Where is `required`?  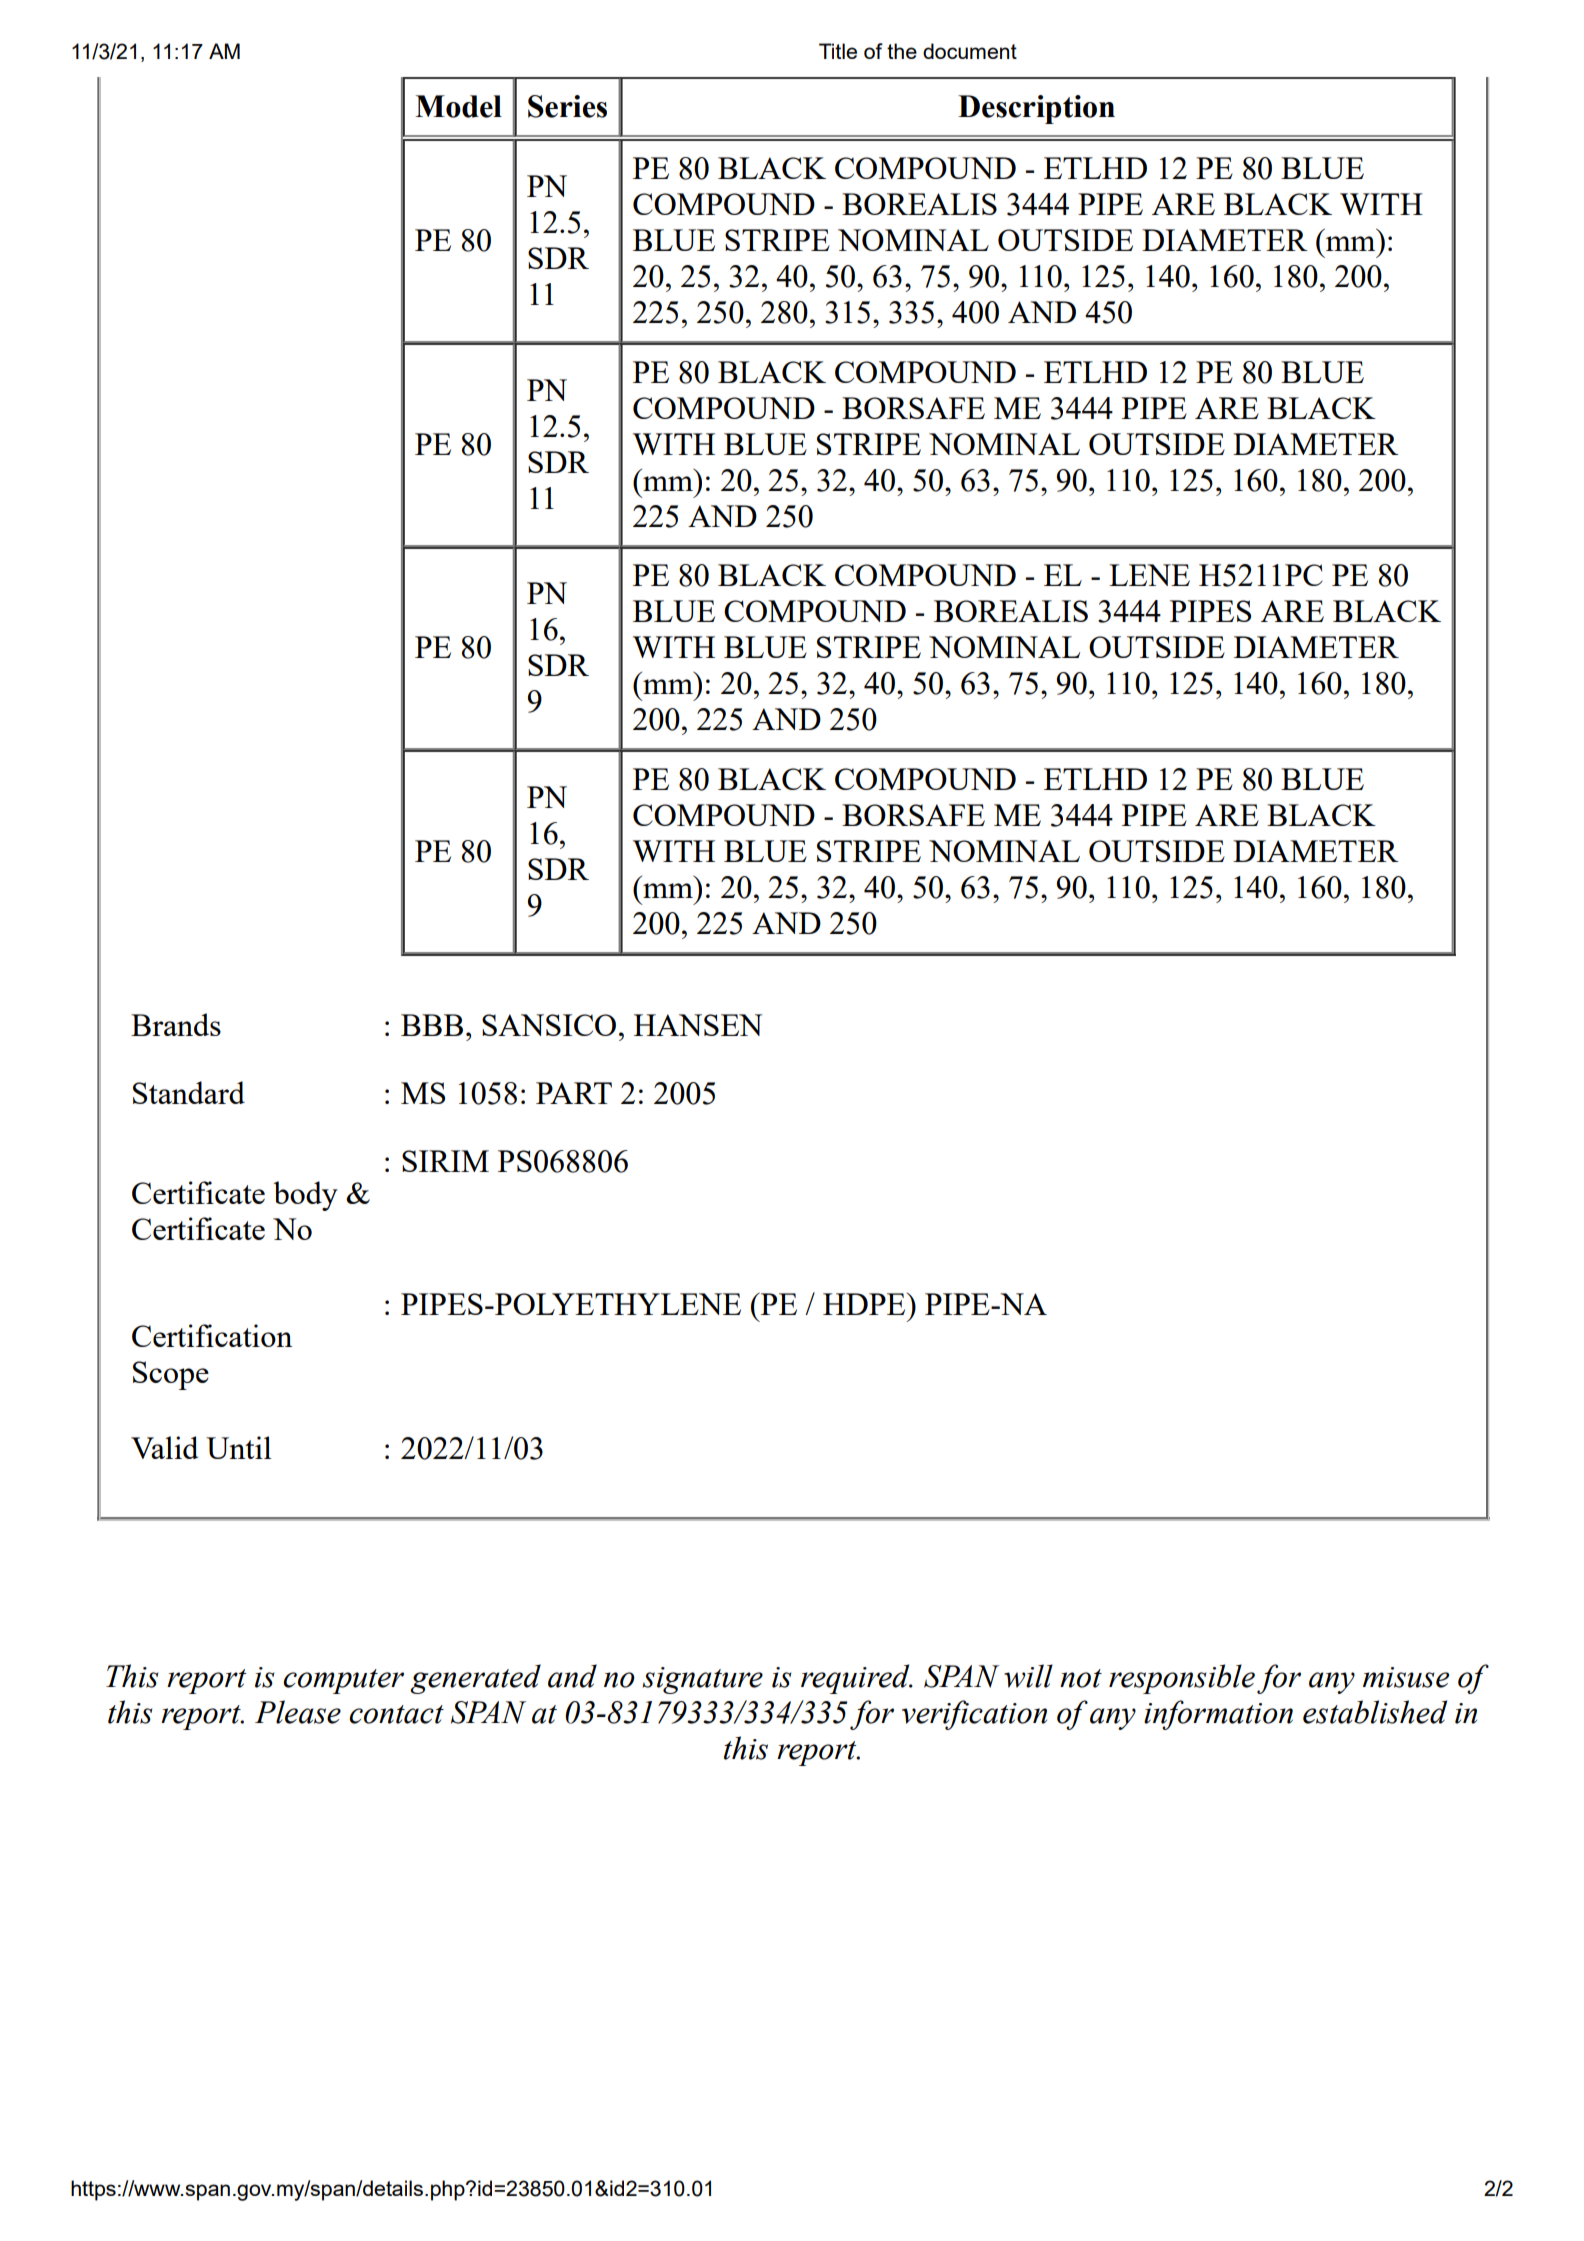
required is located at coordinates (856, 1679).
